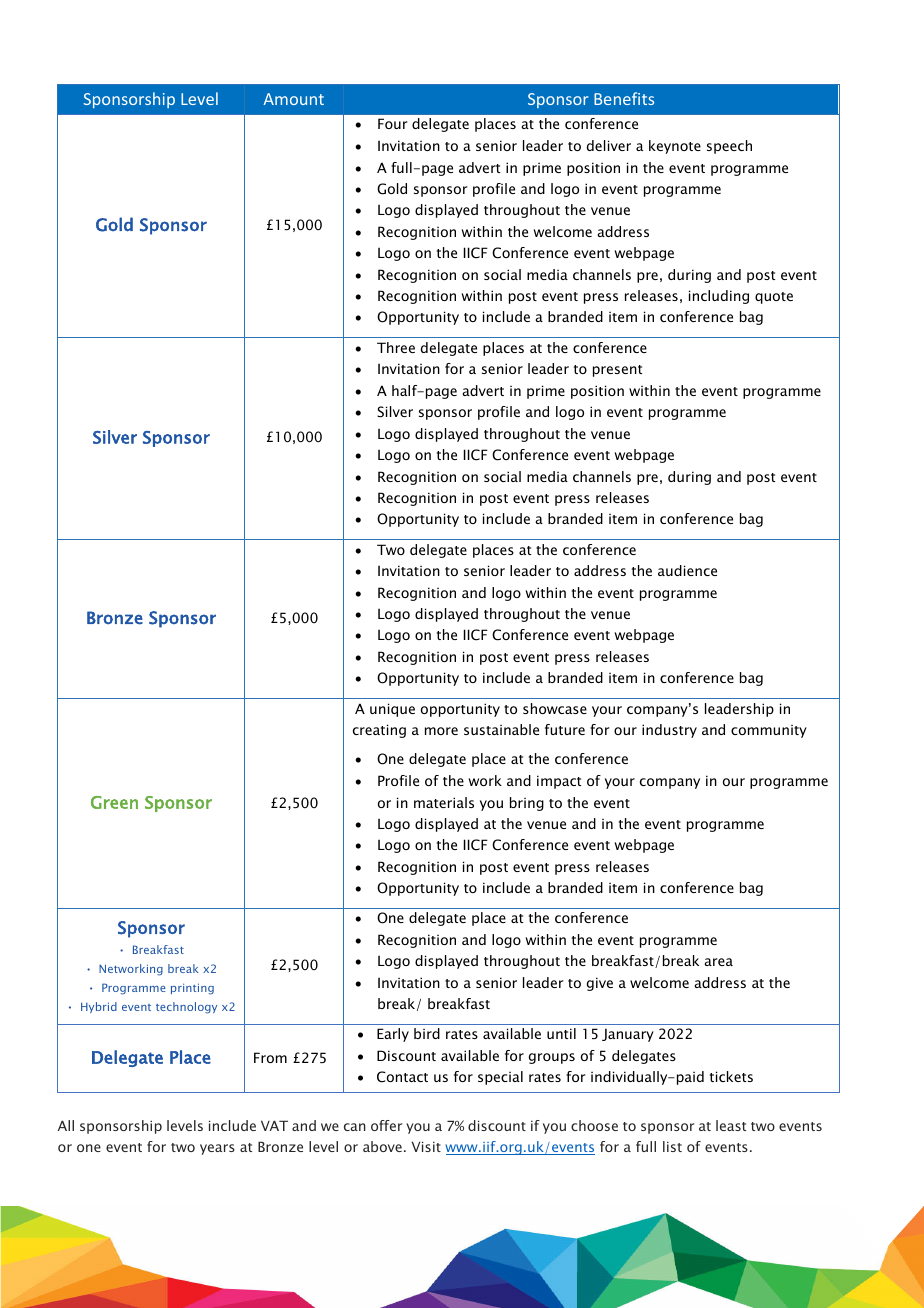 The image size is (924, 1308). What do you see at coordinates (392, 710) in the screenshot?
I see `unique` at bounding box center [392, 710].
